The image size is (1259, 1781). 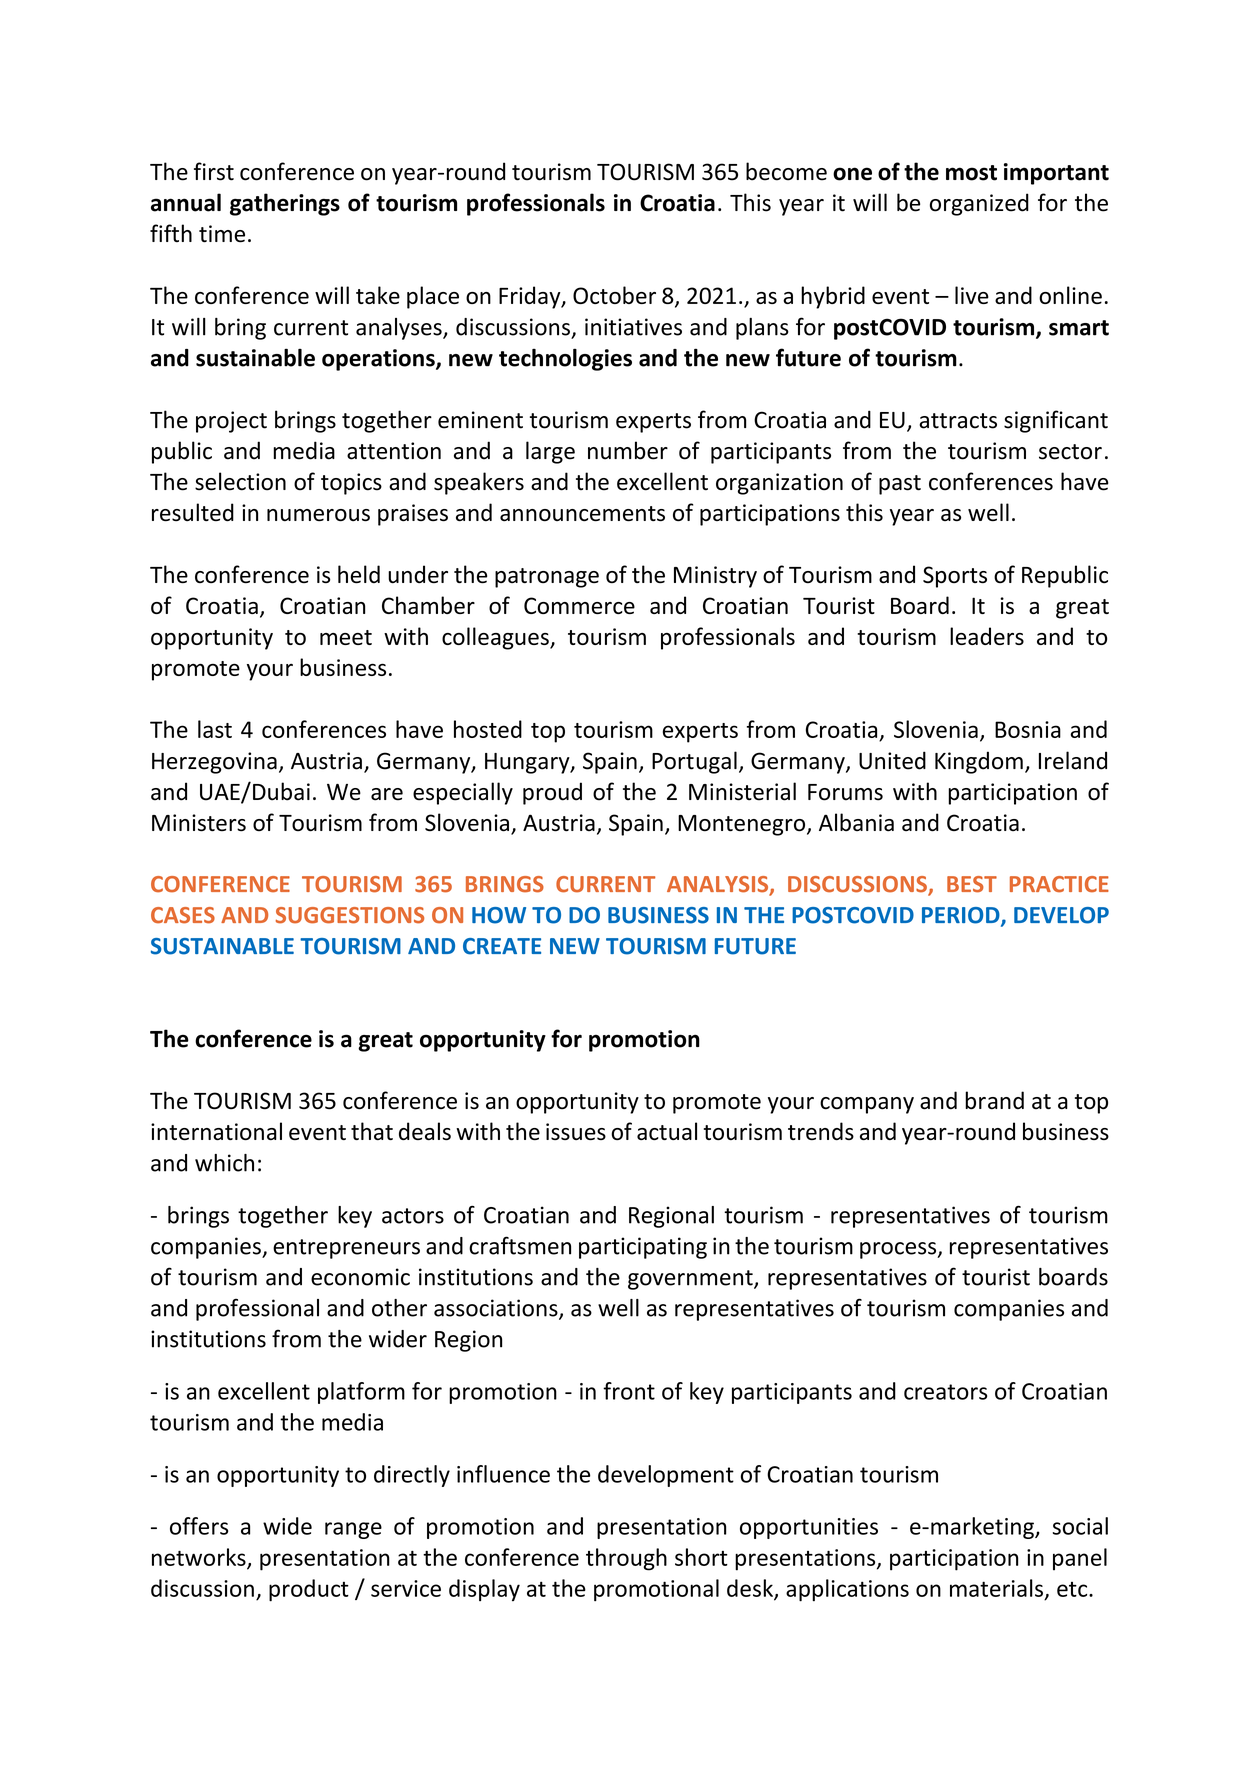 I want to click on ANALYSIS, so click(x=719, y=885).
